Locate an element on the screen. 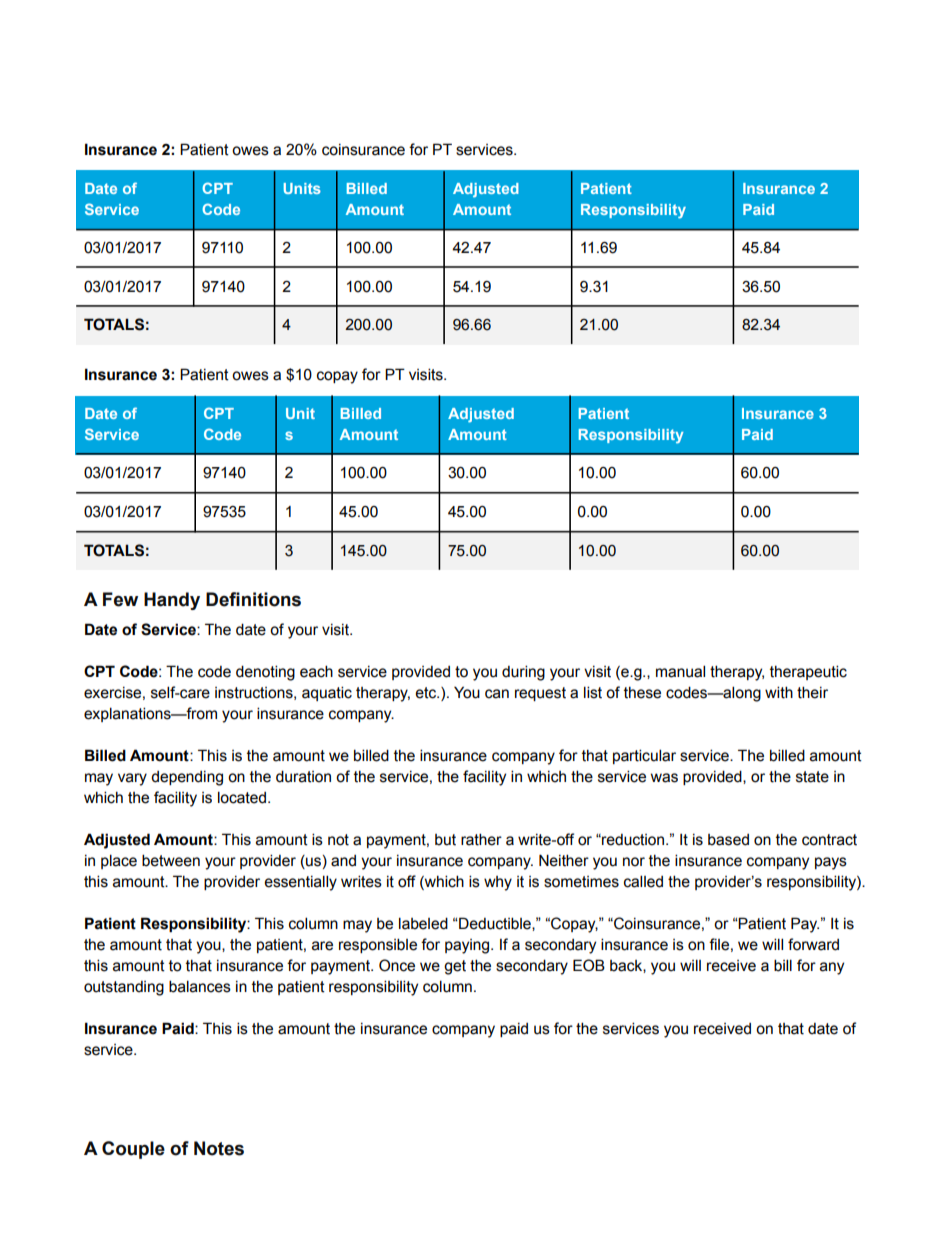 Image resolution: width=952 pixels, height=1233 pixels. Handy is located at coordinates (172, 601).
